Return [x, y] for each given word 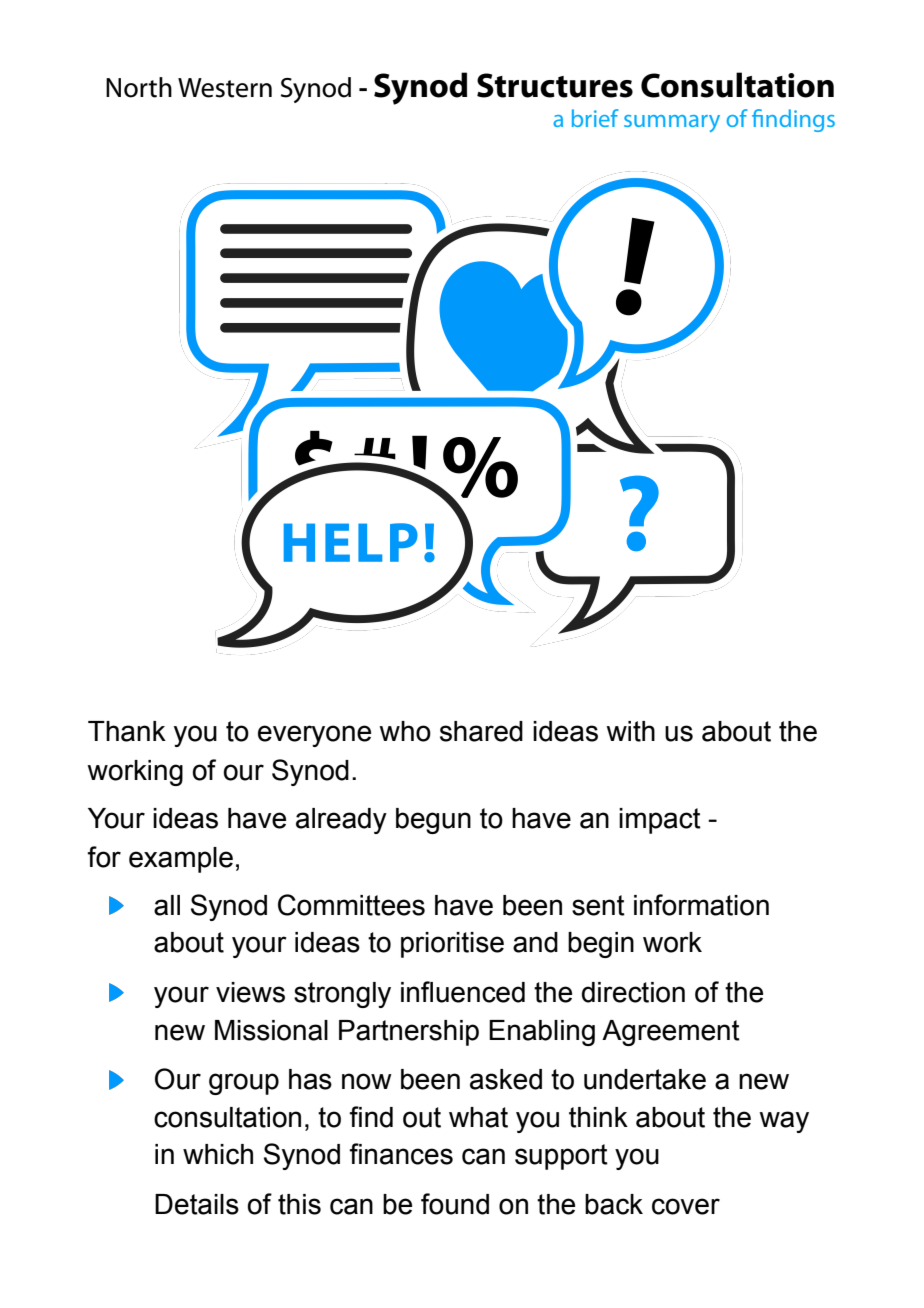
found [455, 1204]
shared [481, 731]
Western [225, 88]
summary [672, 123]
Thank [127, 731]
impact [660, 821]
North [139, 87]
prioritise [452, 945]
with [630, 731]
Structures [555, 85]
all [167, 905]
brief [595, 118]
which [218, 1154]
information [701, 905]
